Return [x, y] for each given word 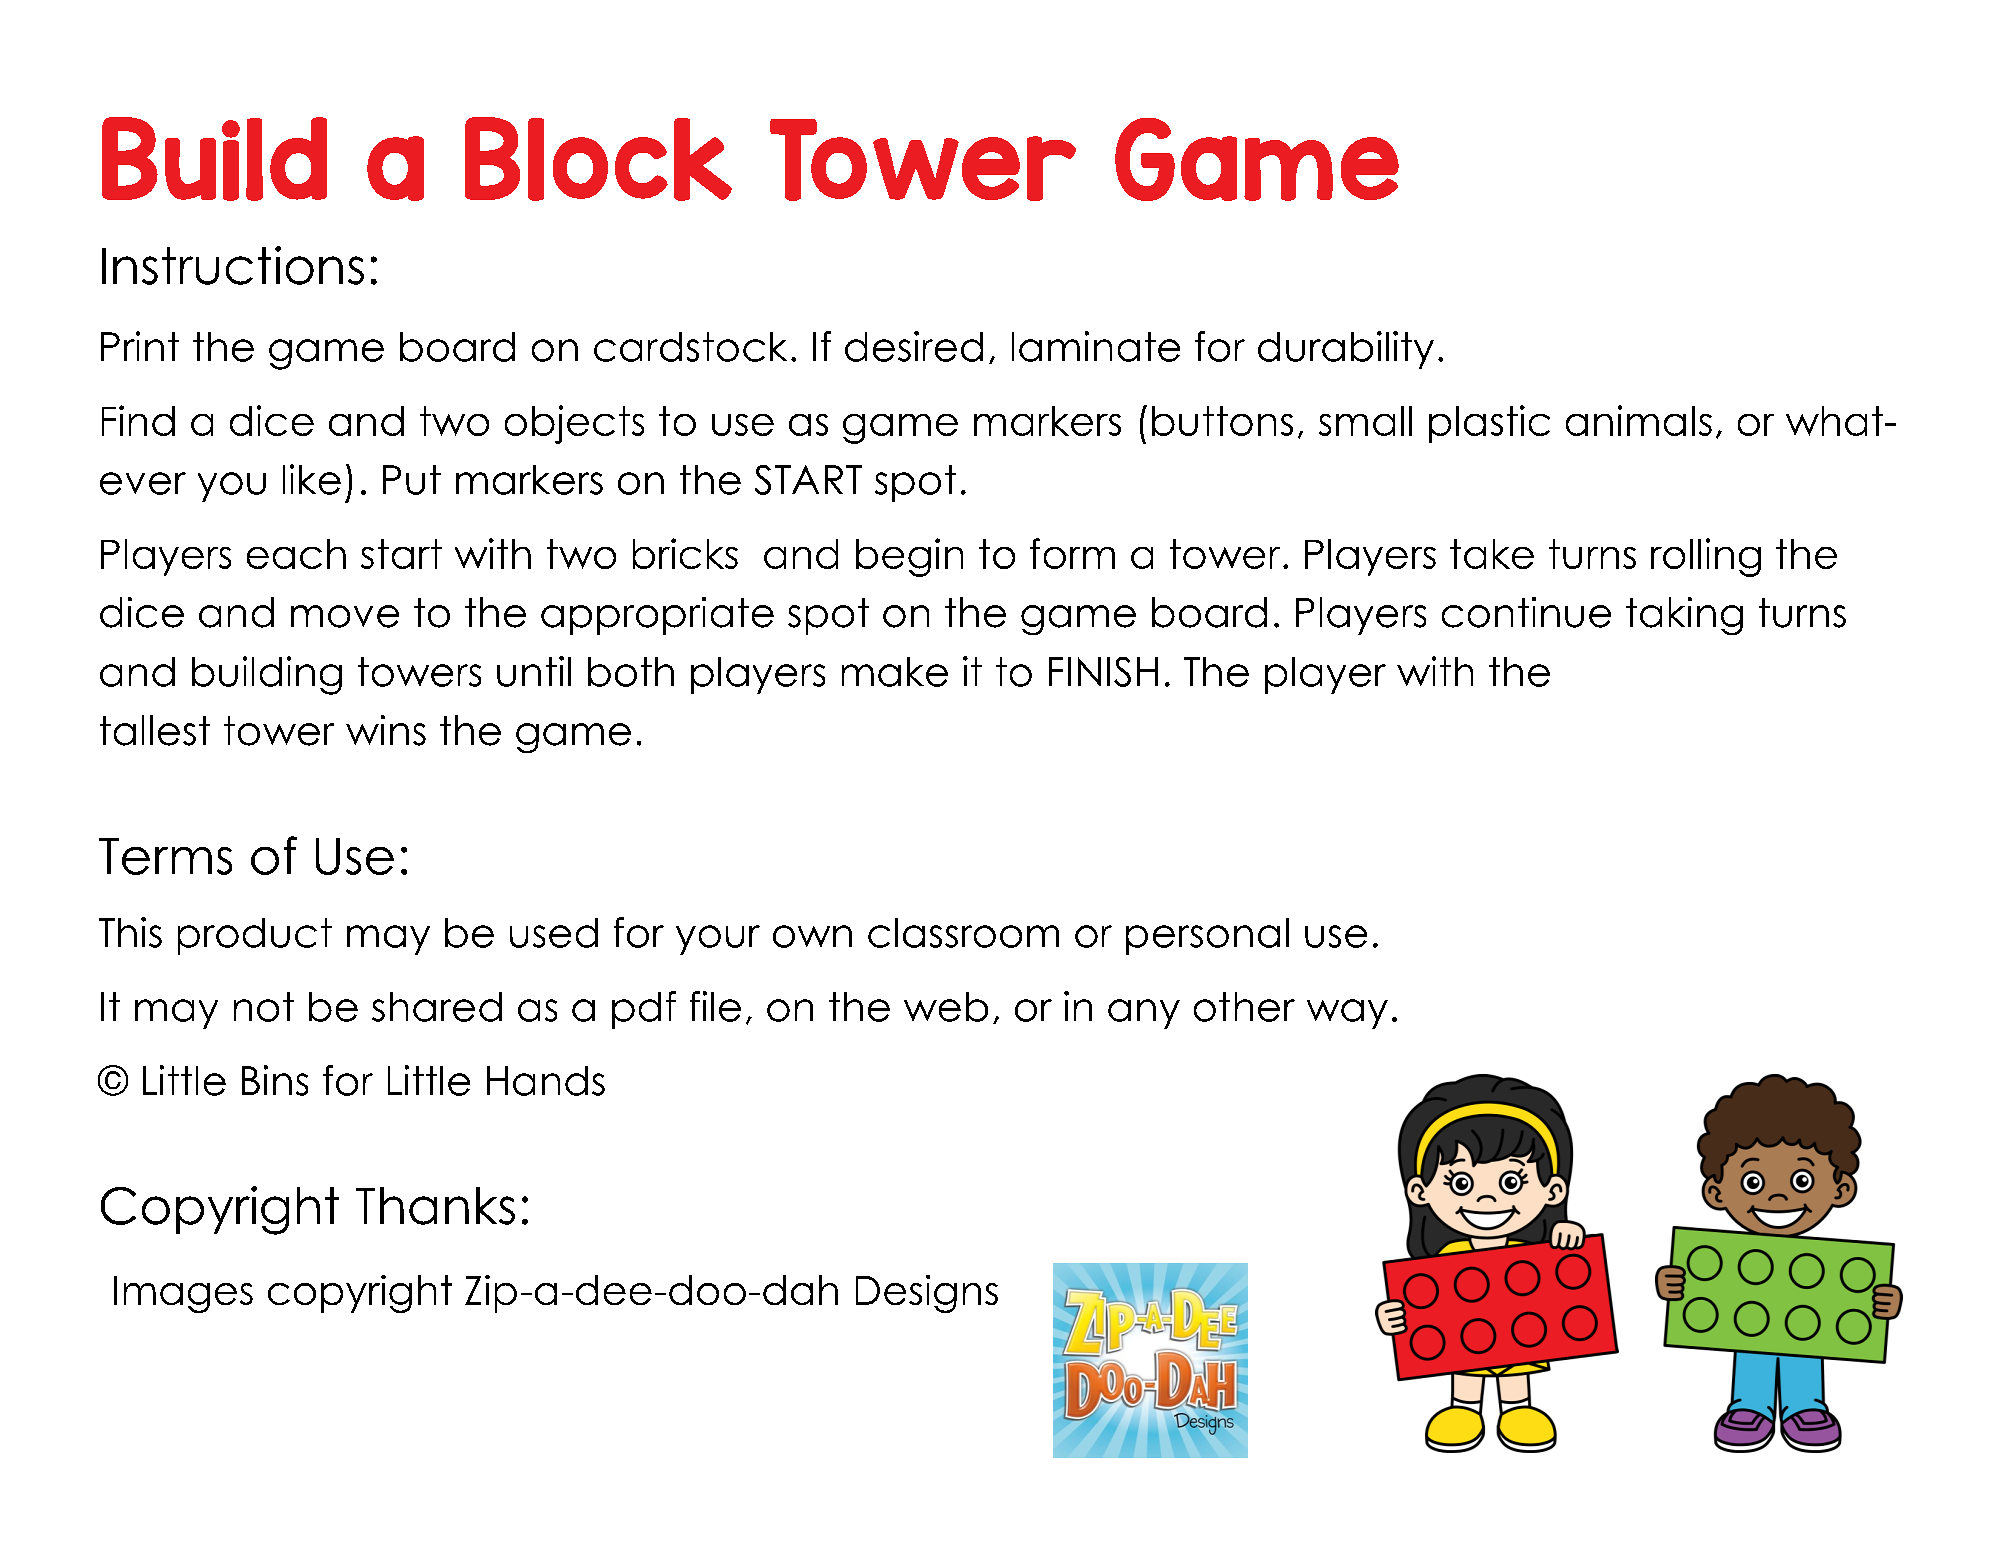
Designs [927, 1294]
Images [183, 1294]
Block [598, 159]
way [1347, 1014]
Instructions [233, 265]
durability [1346, 350]
